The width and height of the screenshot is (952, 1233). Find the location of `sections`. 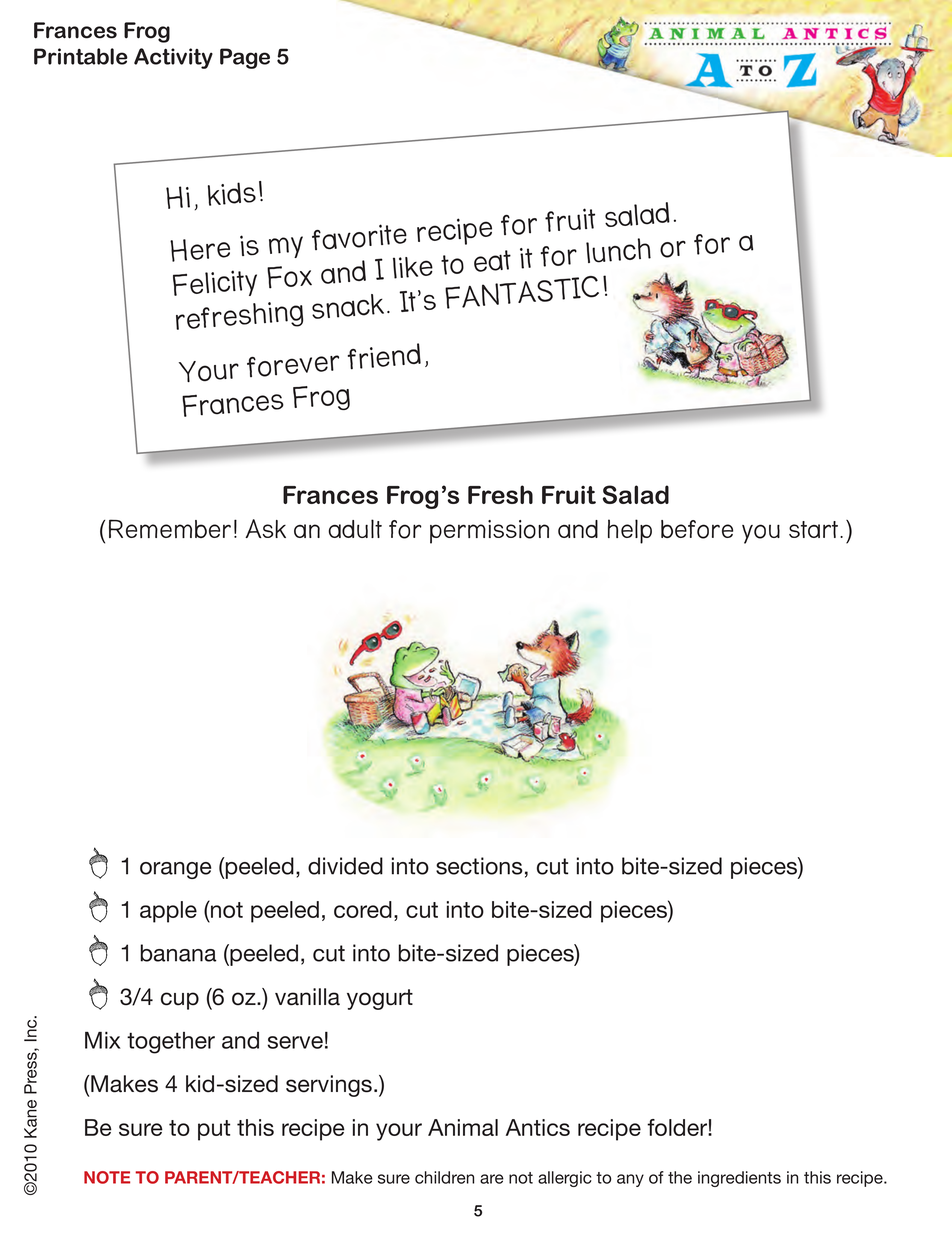

sections is located at coordinates (479, 866).
